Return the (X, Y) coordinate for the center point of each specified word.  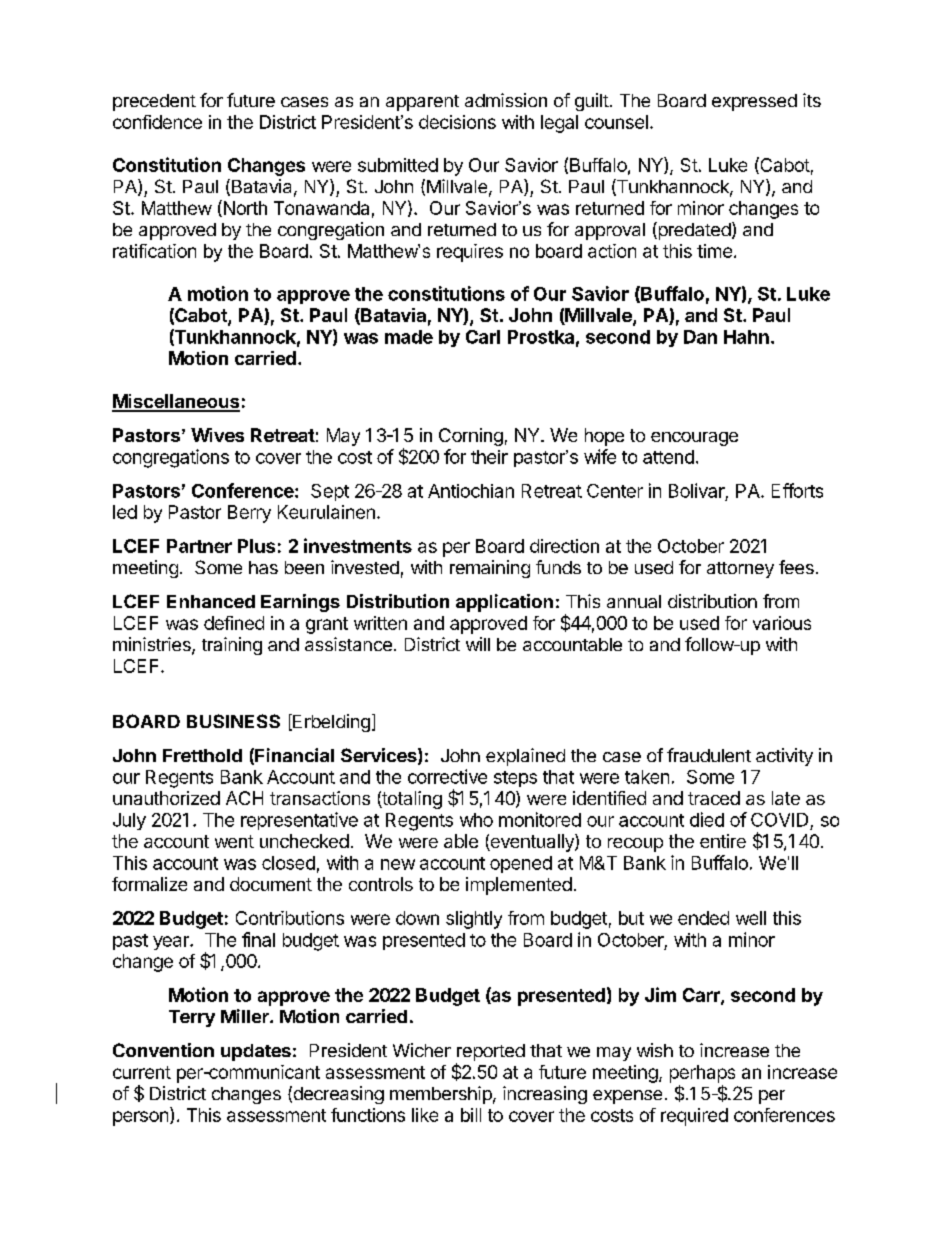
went (234, 841)
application (504, 603)
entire (723, 841)
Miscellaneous (176, 402)
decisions (457, 122)
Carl (483, 337)
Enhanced (211, 601)
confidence (157, 122)
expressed (754, 102)
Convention (163, 1050)
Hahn (746, 337)
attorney (740, 570)
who (476, 820)
